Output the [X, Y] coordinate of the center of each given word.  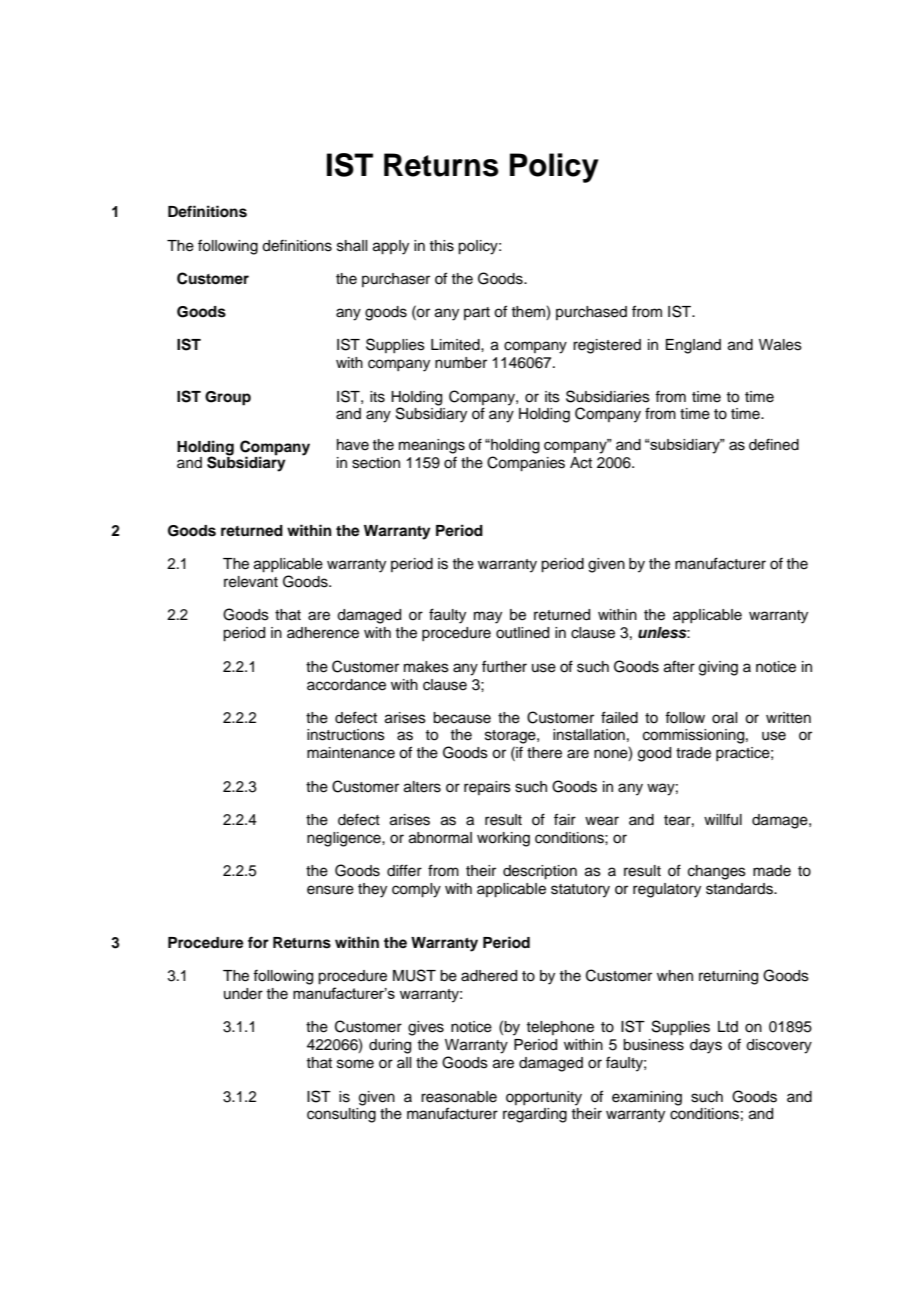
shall [352, 246]
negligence [345, 839]
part [477, 313]
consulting [341, 1115]
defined [774, 445]
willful [723, 819]
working [503, 839]
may [488, 617]
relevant [251, 582]
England [693, 346]
